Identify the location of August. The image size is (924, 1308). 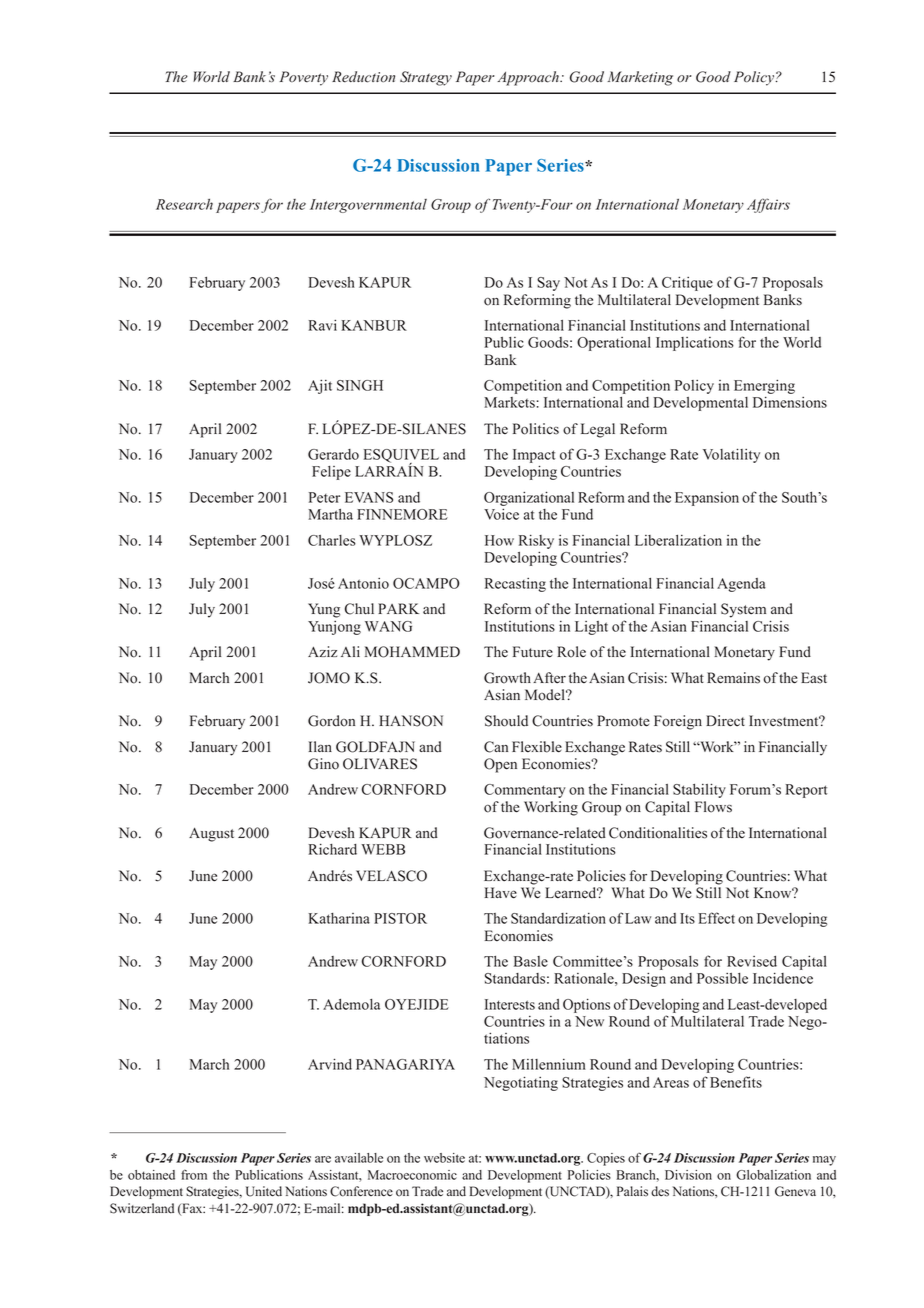
(211, 834).
